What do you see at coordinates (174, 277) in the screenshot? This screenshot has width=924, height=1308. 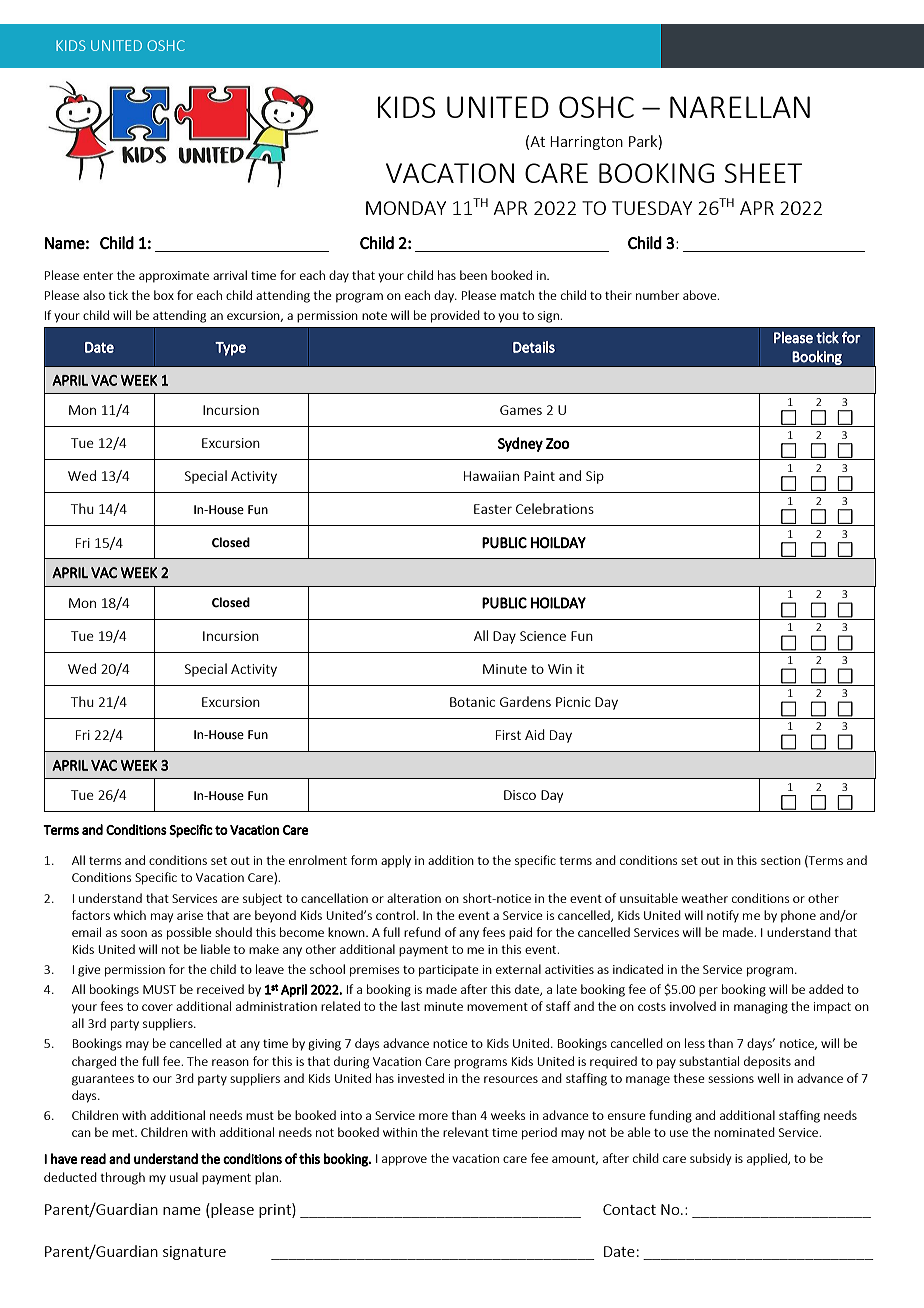 I see `approximate` at bounding box center [174, 277].
